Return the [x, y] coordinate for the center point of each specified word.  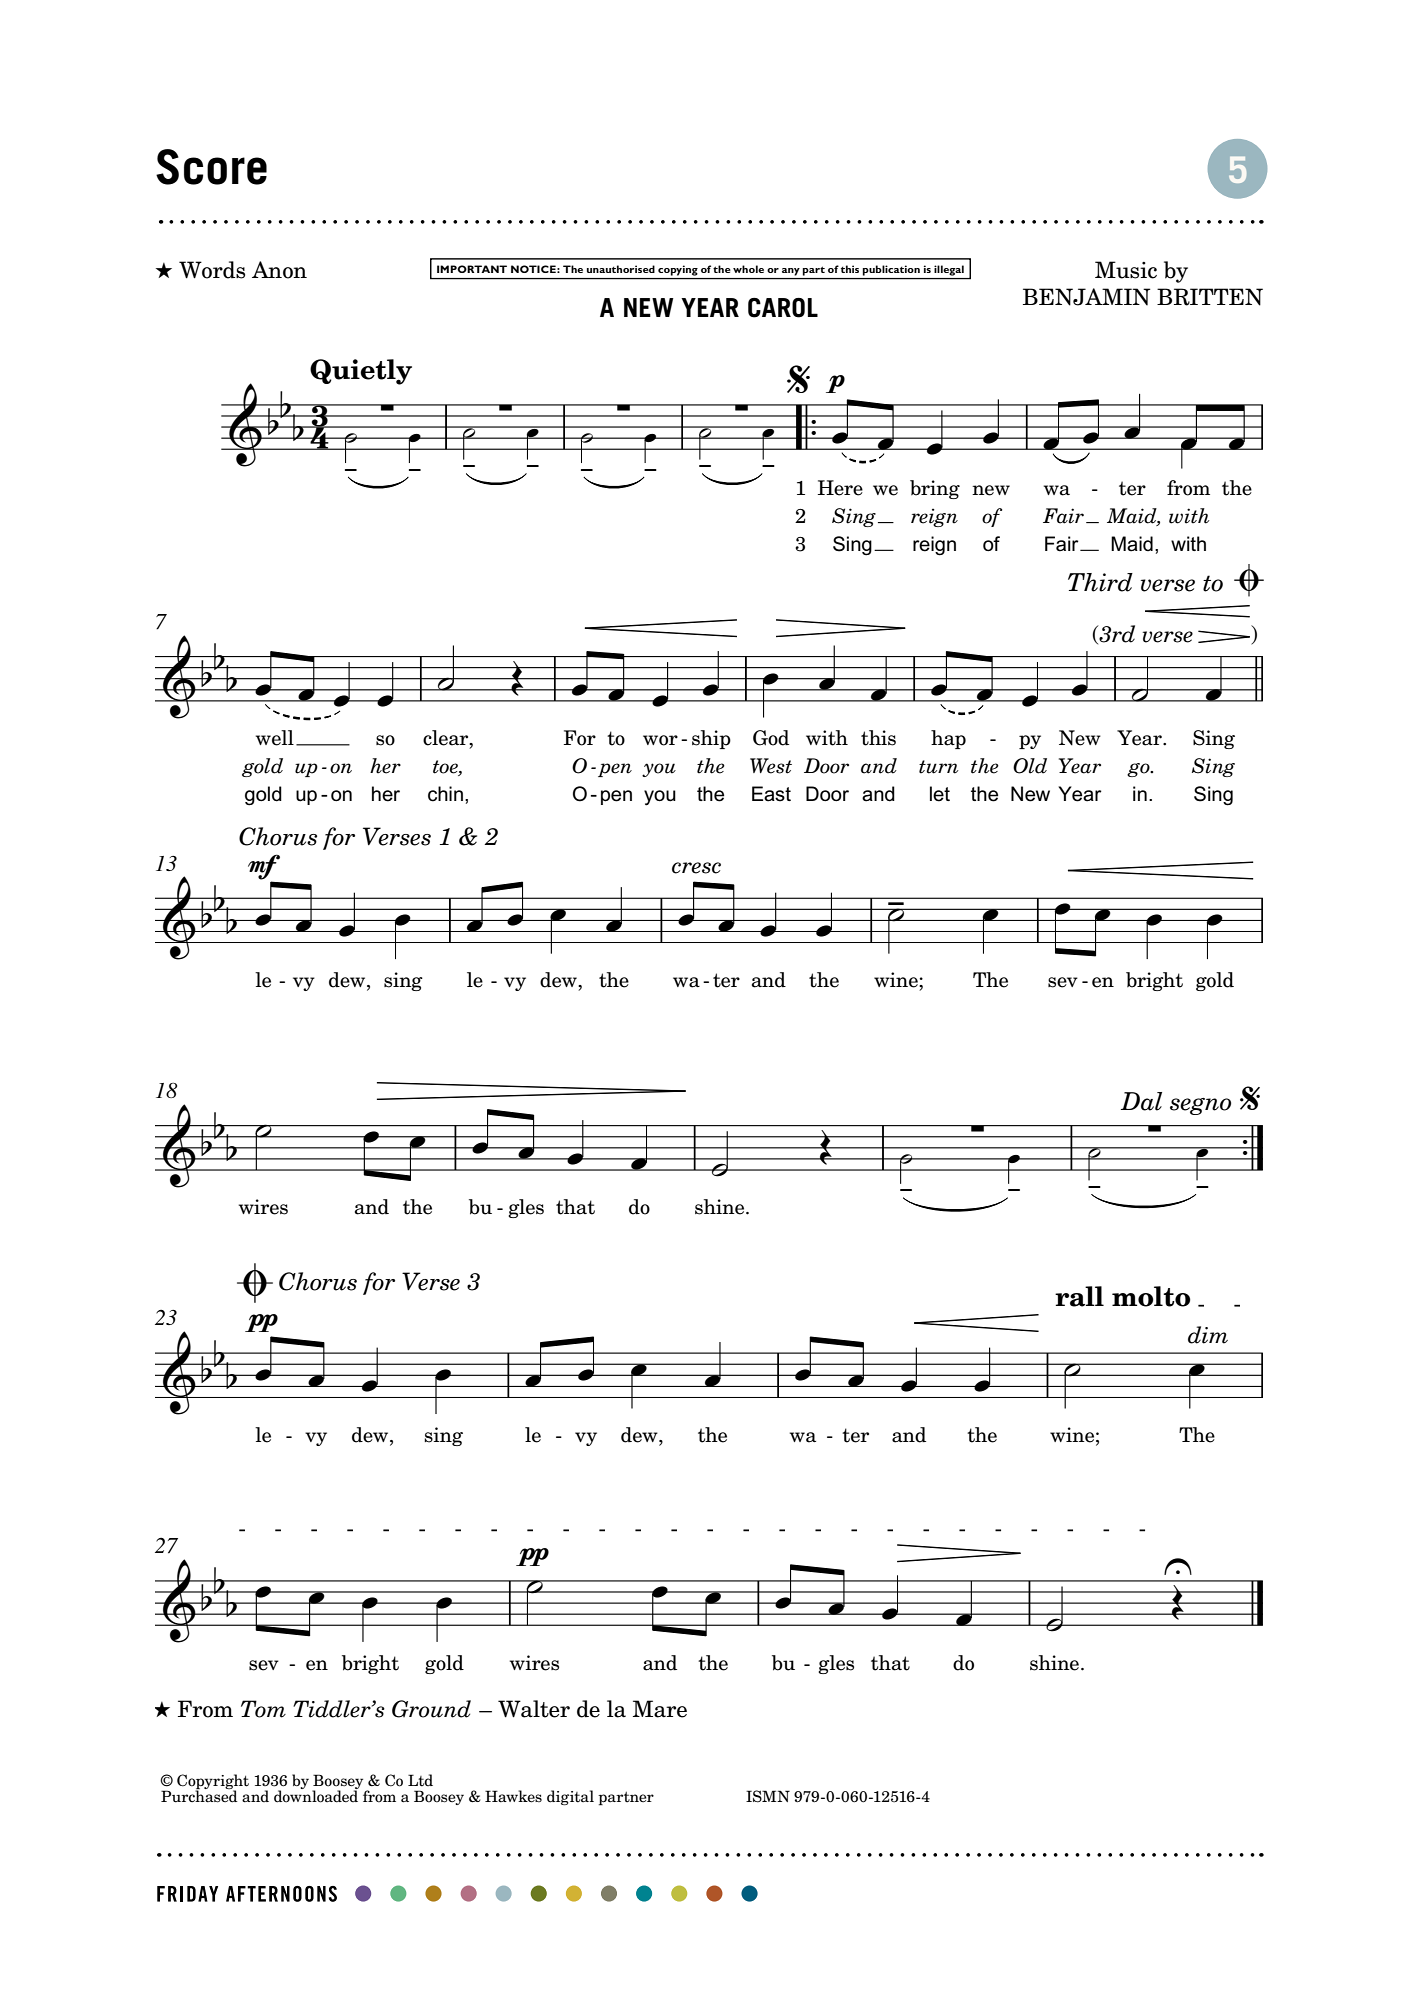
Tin [985, 898]
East [771, 794]
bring [935, 489]
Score [211, 167]
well [275, 738]
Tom [263, 1709]
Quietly [361, 372]
